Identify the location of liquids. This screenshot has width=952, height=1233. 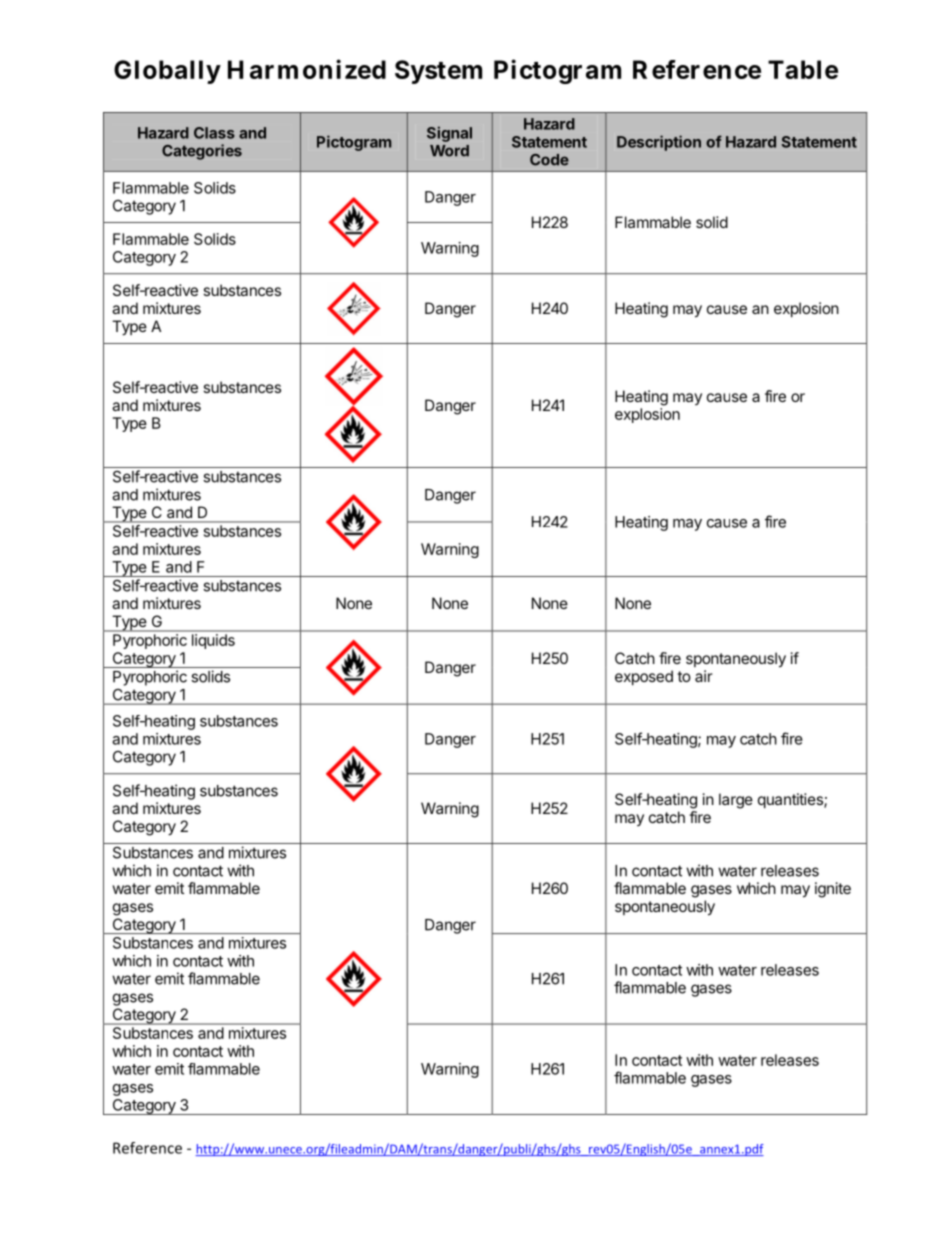
(213, 641).
